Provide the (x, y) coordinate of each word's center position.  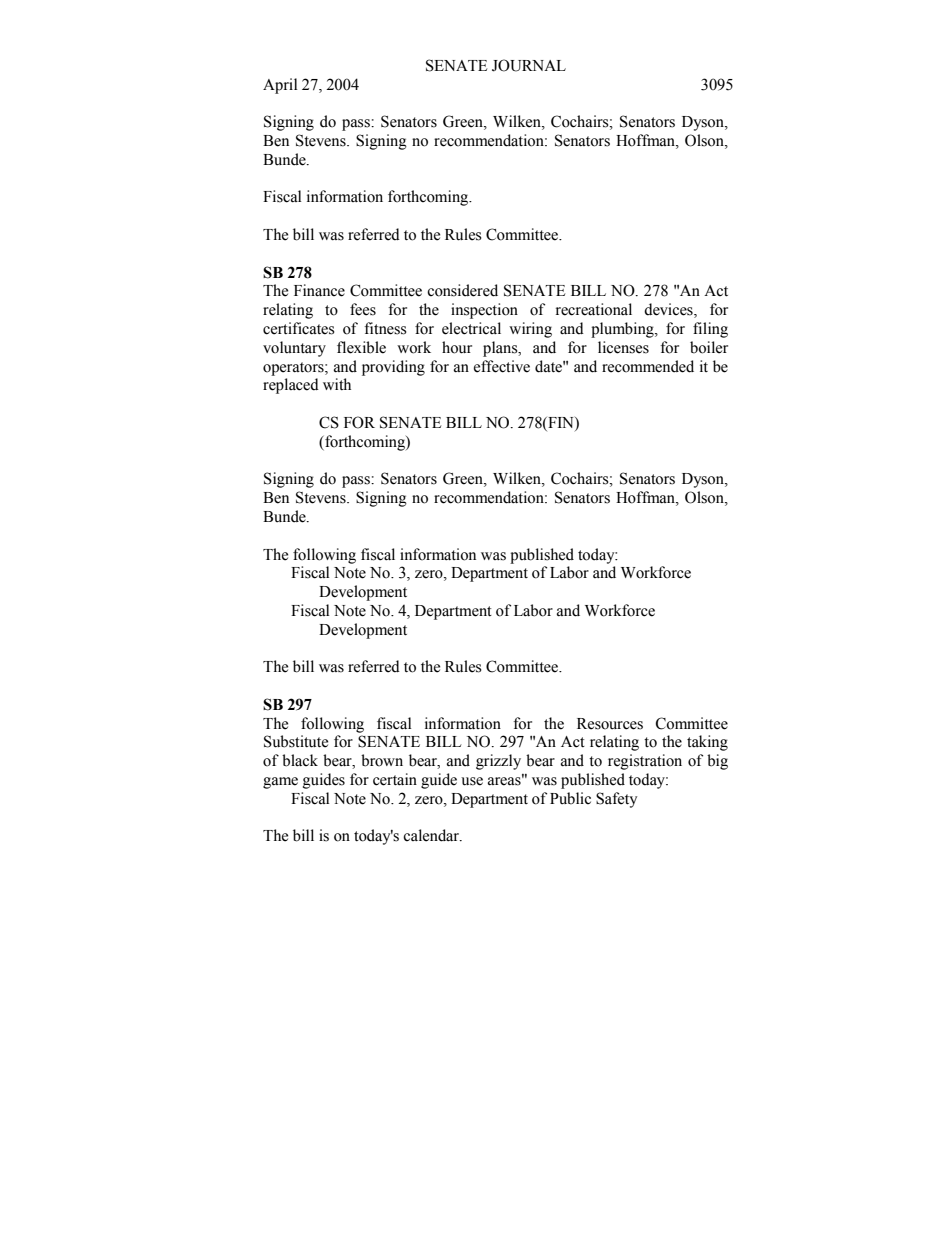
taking (707, 743)
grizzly (498, 762)
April (280, 86)
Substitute (296, 741)
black (300, 760)
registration (645, 762)
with (337, 384)
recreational (594, 309)
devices (669, 310)
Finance (319, 290)
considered (462, 290)
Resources (610, 724)
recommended (648, 366)
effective (502, 366)
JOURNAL (529, 65)
